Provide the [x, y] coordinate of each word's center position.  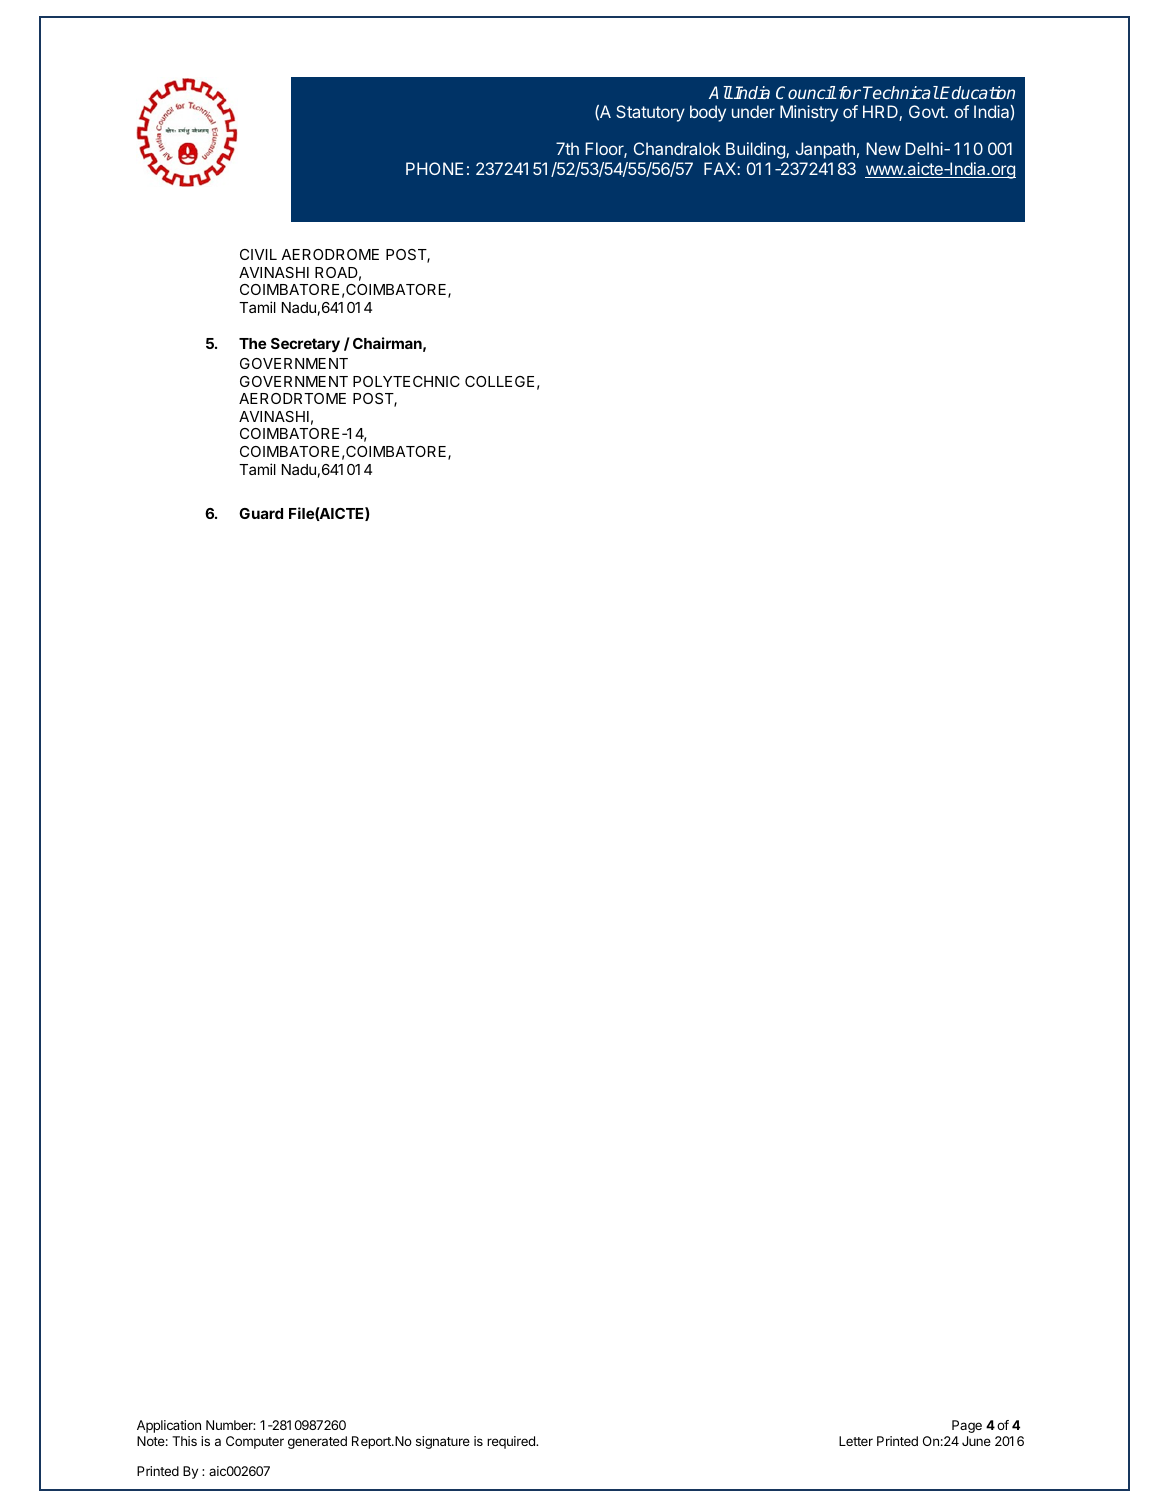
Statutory [650, 113]
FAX [721, 168]
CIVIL [258, 254]
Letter [856, 1441]
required [512, 1442]
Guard [261, 513]
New [883, 148]
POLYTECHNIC [406, 381]
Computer [255, 1442]
